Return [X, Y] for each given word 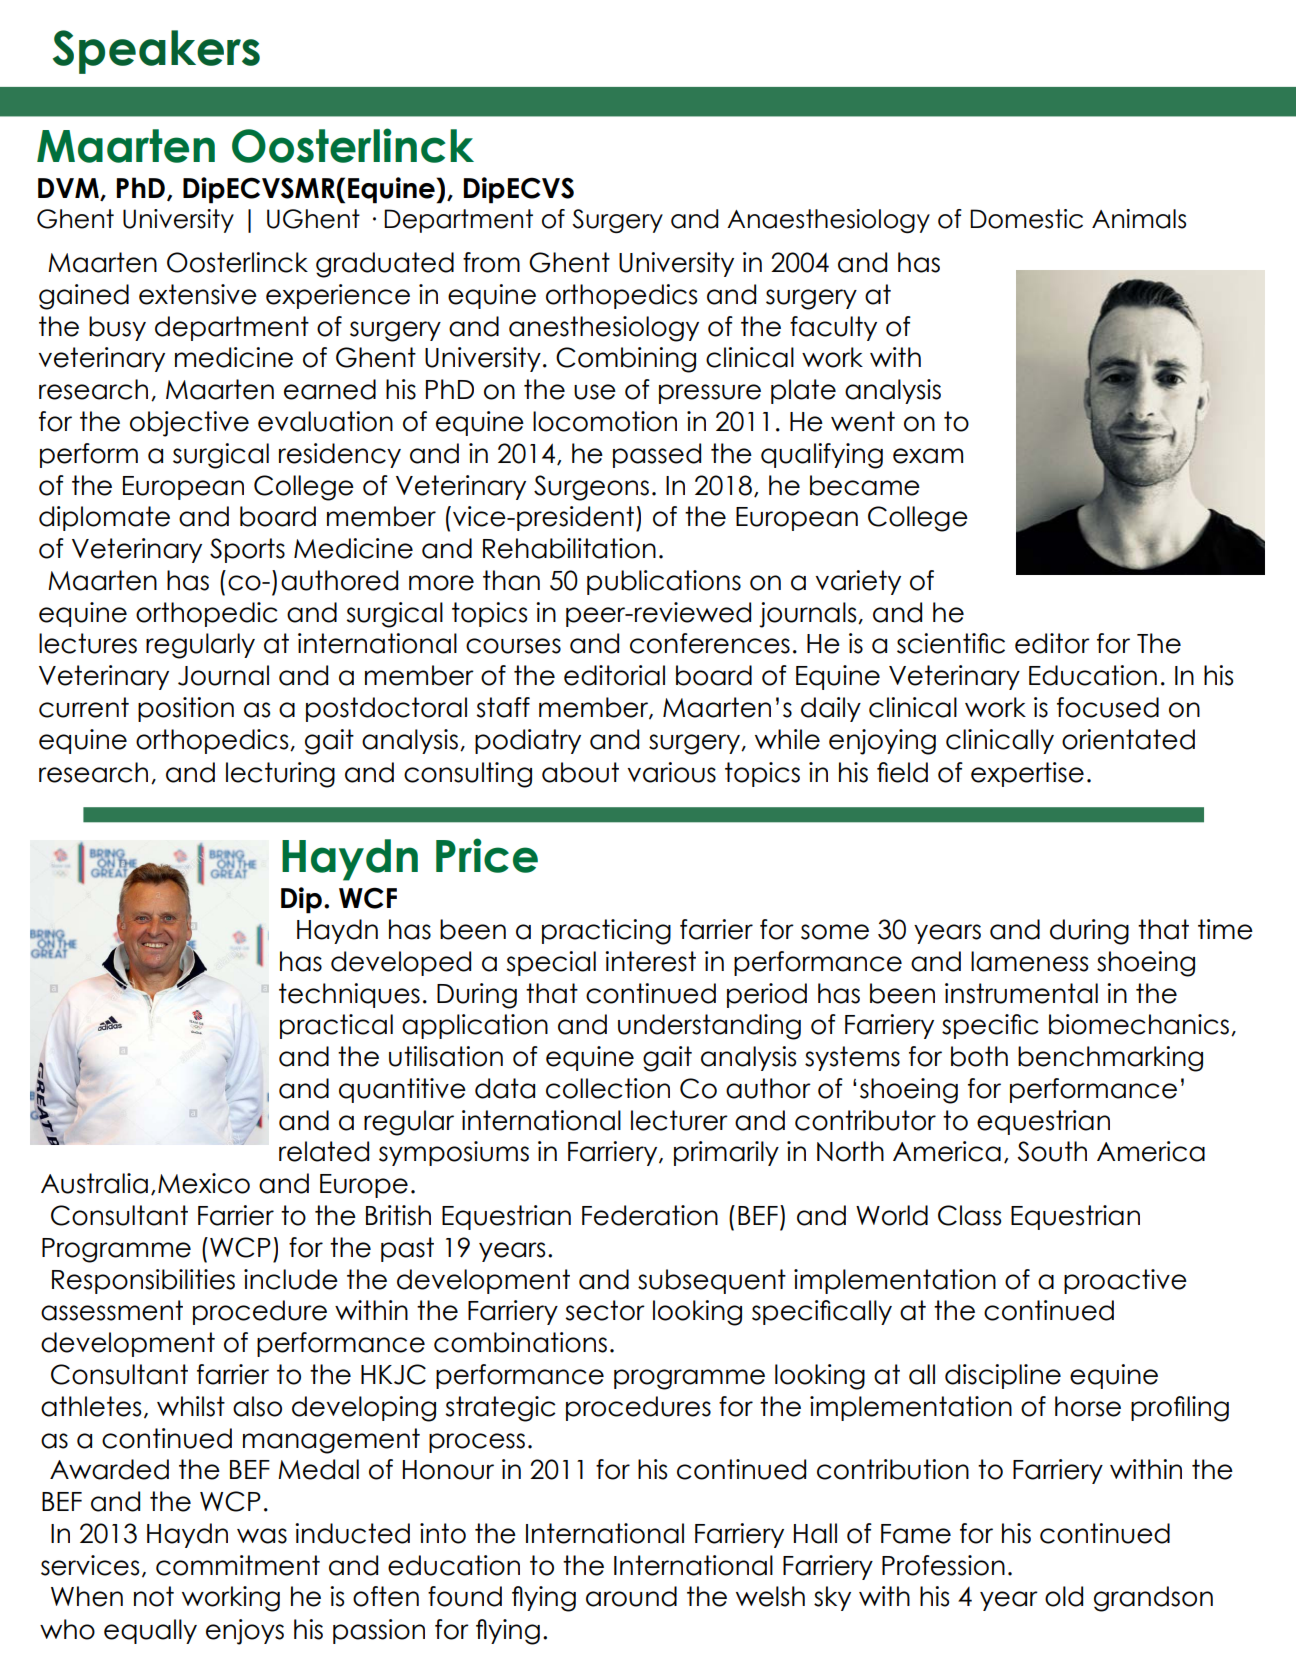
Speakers [156, 52]
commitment [238, 1565]
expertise [1027, 774]
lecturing [280, 775]
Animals [1139, 219]
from [491, 262]
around [631, 1596]
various [672, 772]
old [1064, 1596]
